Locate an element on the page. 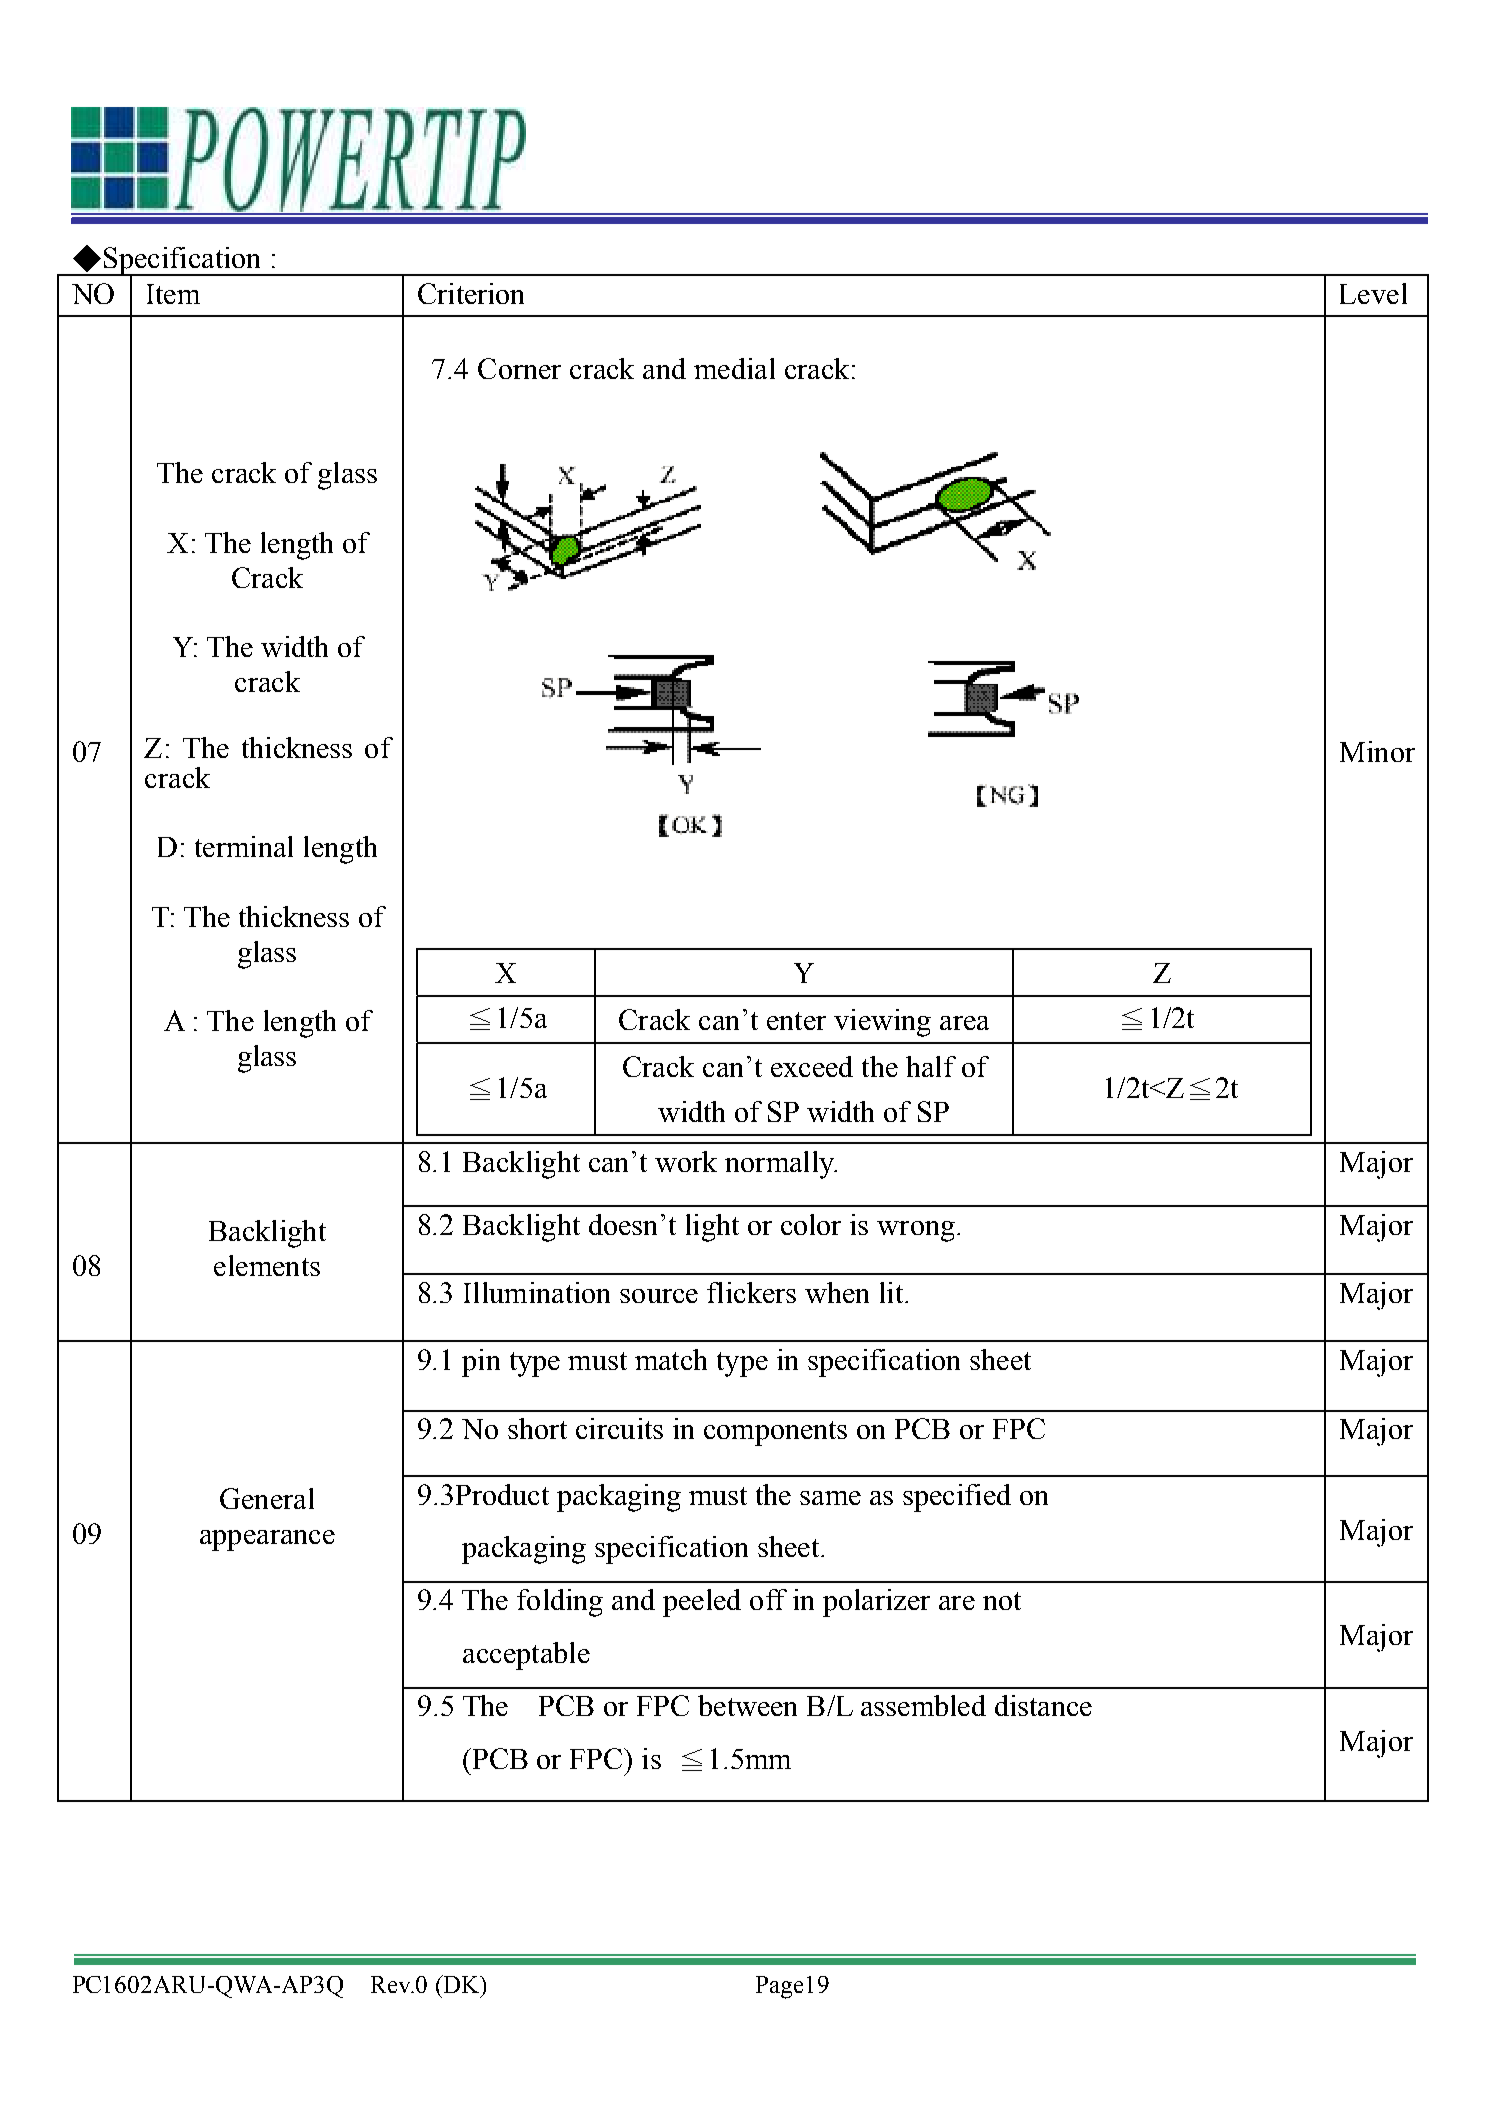 The width and height of the image is (1501, 2124). medial is located at coordinates (734, 368).
